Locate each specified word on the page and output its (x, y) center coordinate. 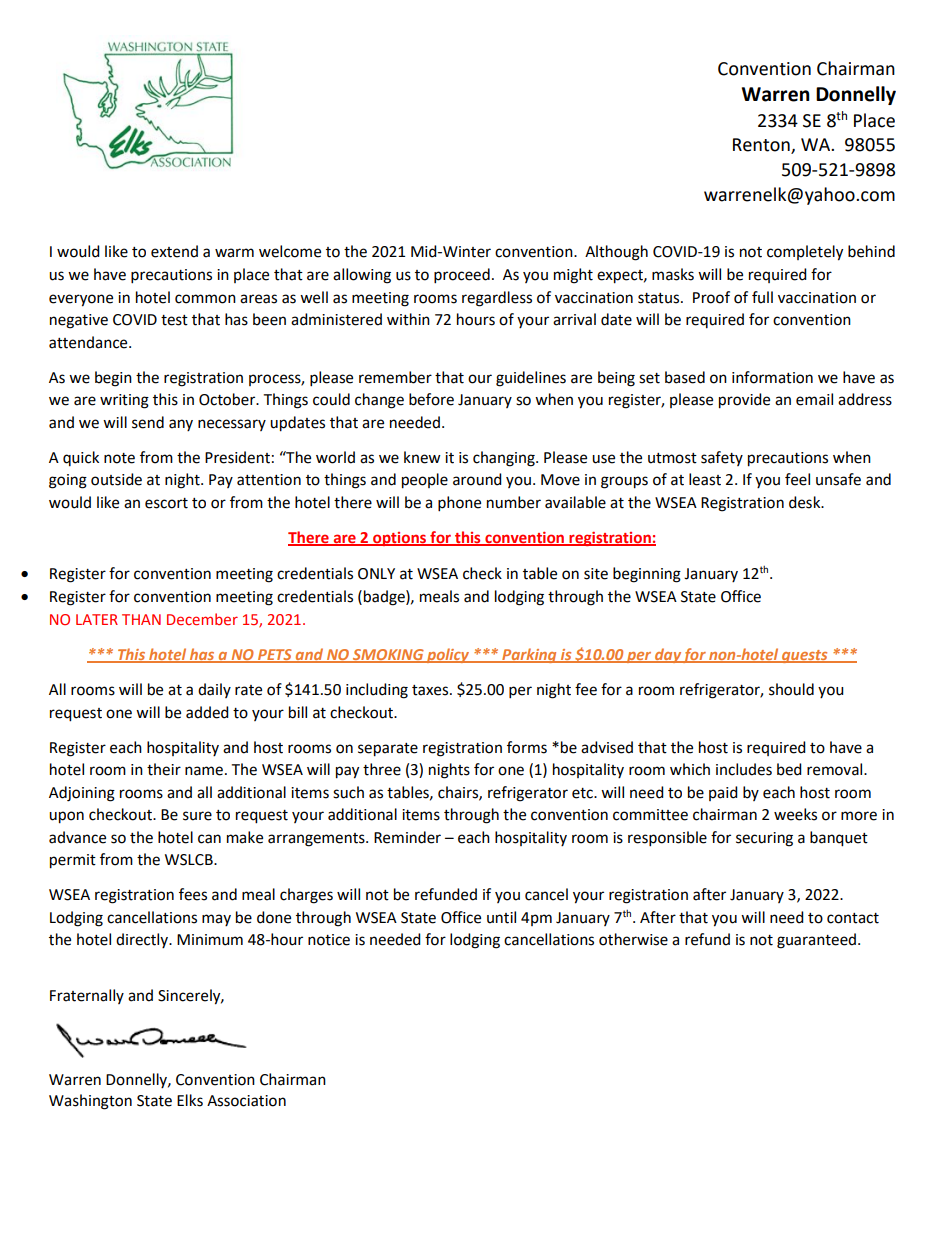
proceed (462, 276)
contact (853, 918)
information (772, 377)
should (791, 689)
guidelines (531, 379)
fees (193, 894)
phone (459, 504)
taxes (431, 690)
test (174, 320)
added (207, 712)
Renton (762, 146)
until (501, 917)
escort (166, 503)
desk (806, 502)
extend (174, 251)
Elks (190, 1100)
